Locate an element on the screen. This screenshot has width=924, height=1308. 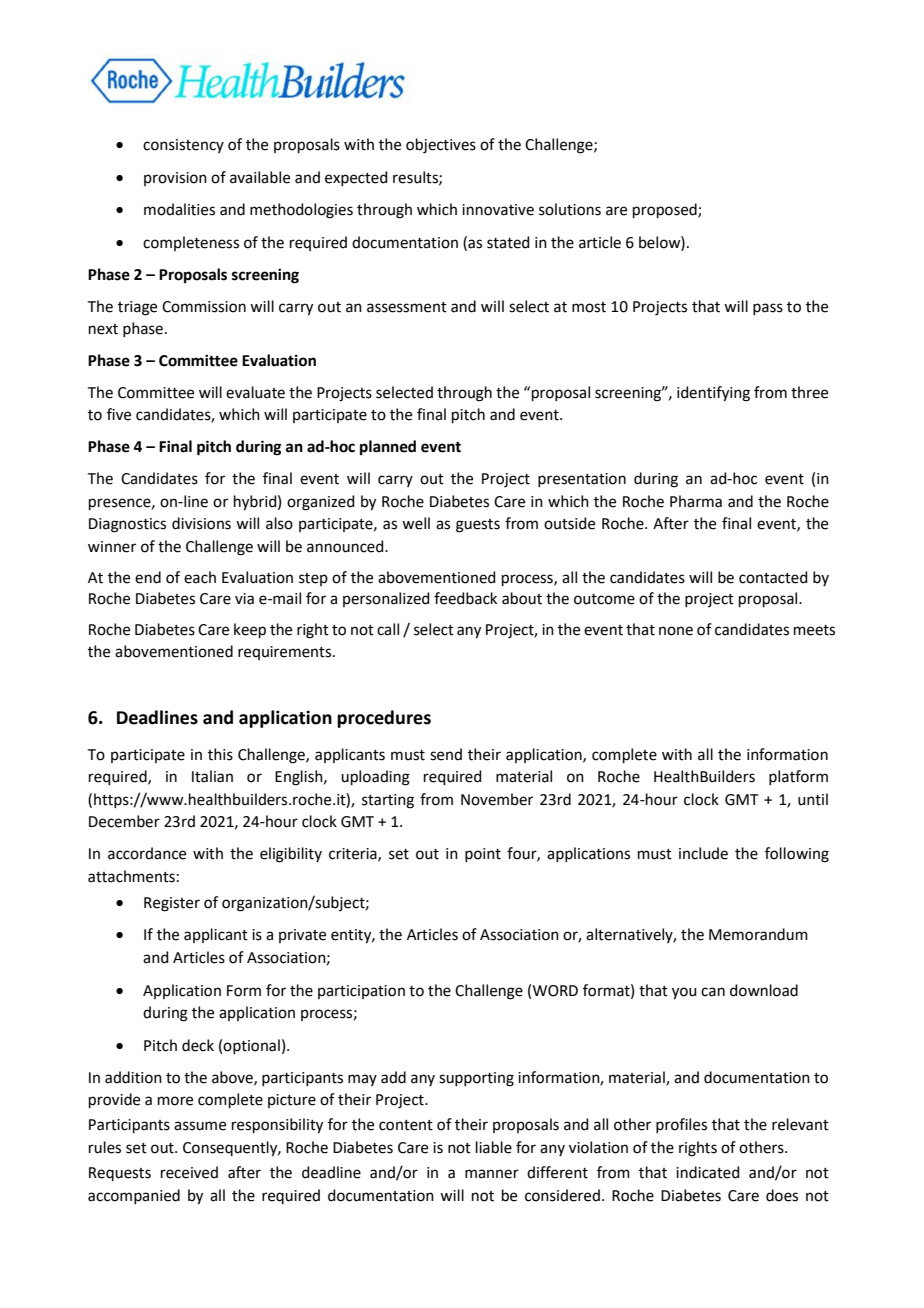
indicated is located at coordinates (708, 1172).
